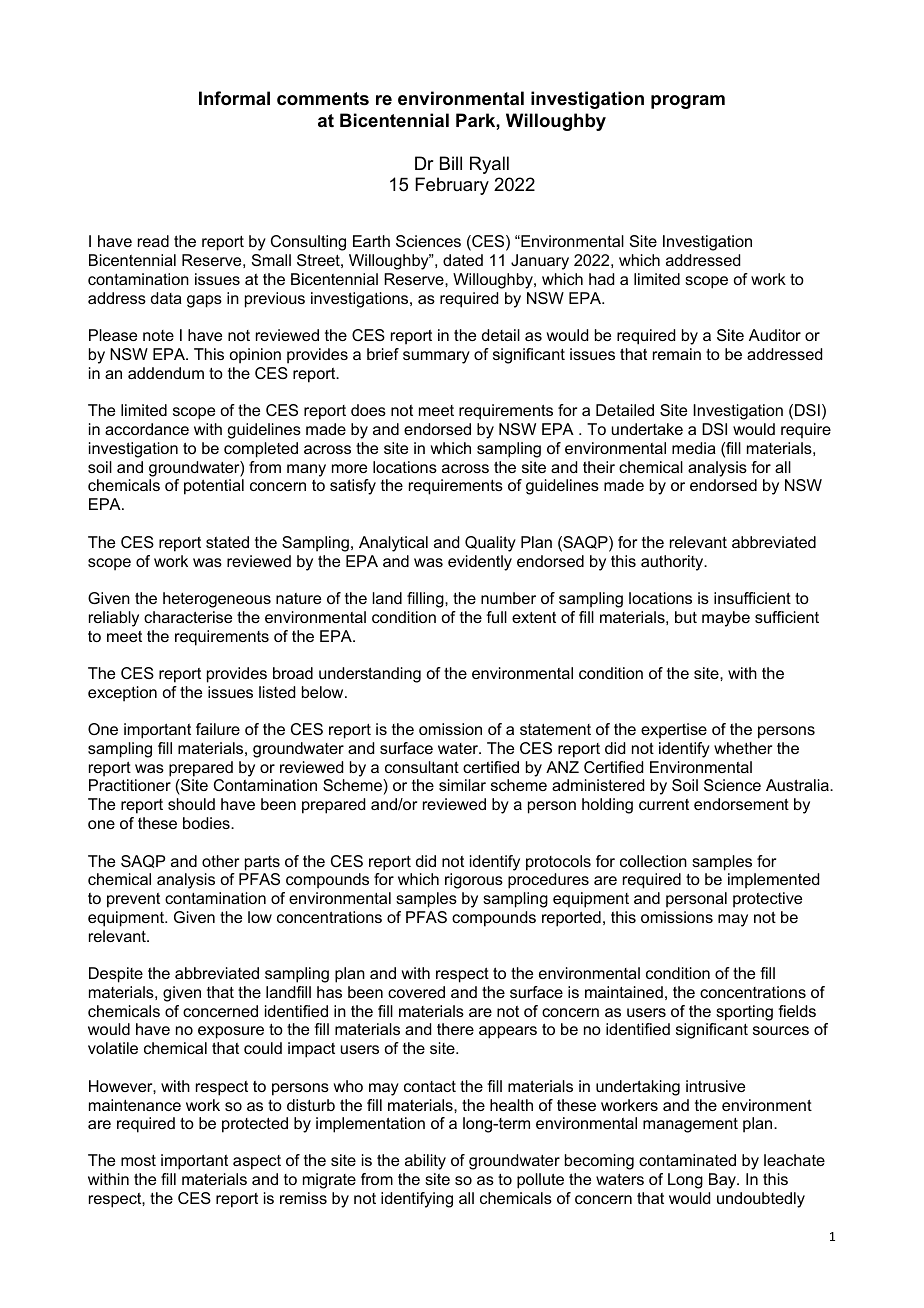 The height and width of the page is (1308, 924). I want to click on ability, so click(425, 1162).
